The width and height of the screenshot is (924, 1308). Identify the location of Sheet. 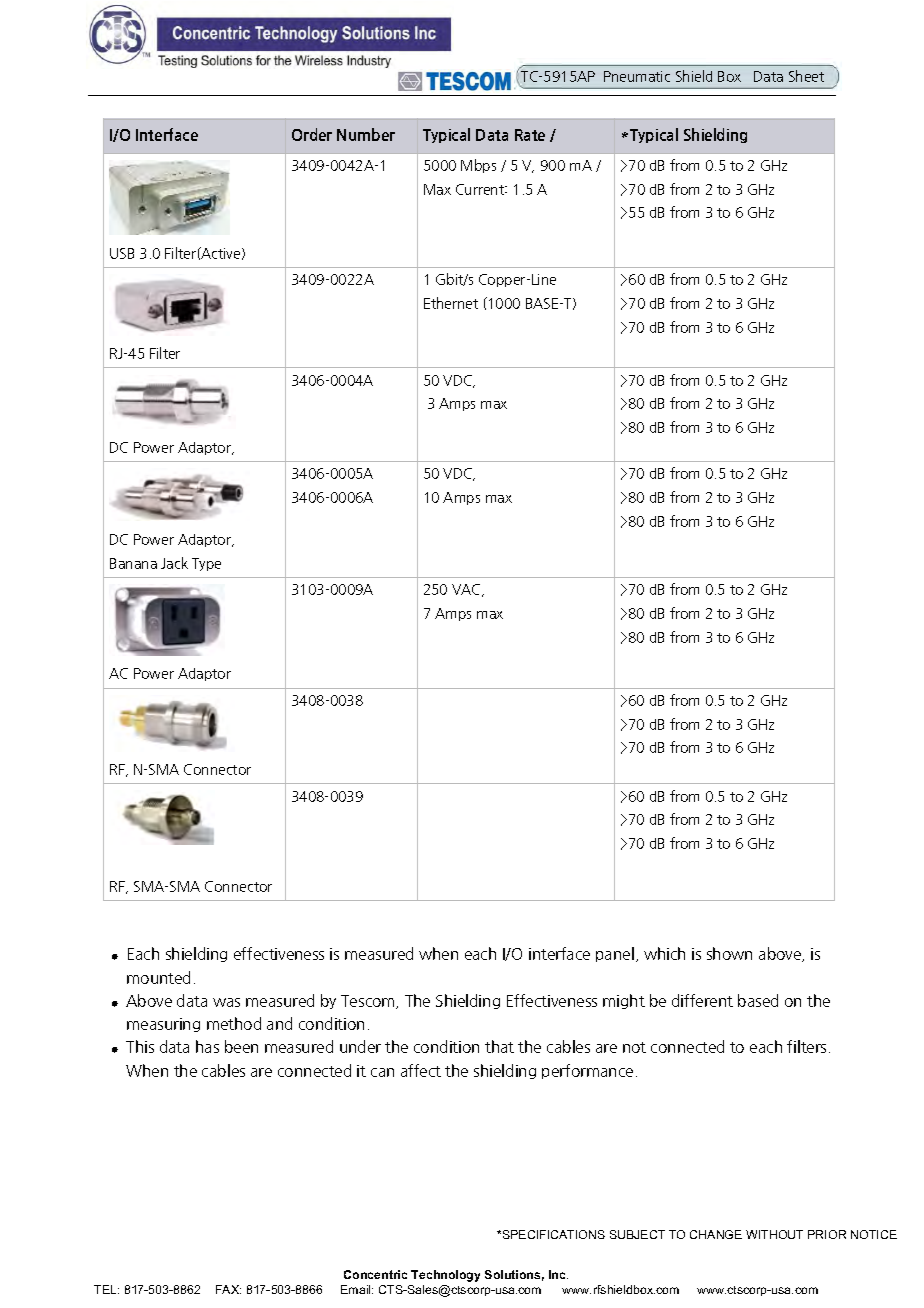
(806, 76).
